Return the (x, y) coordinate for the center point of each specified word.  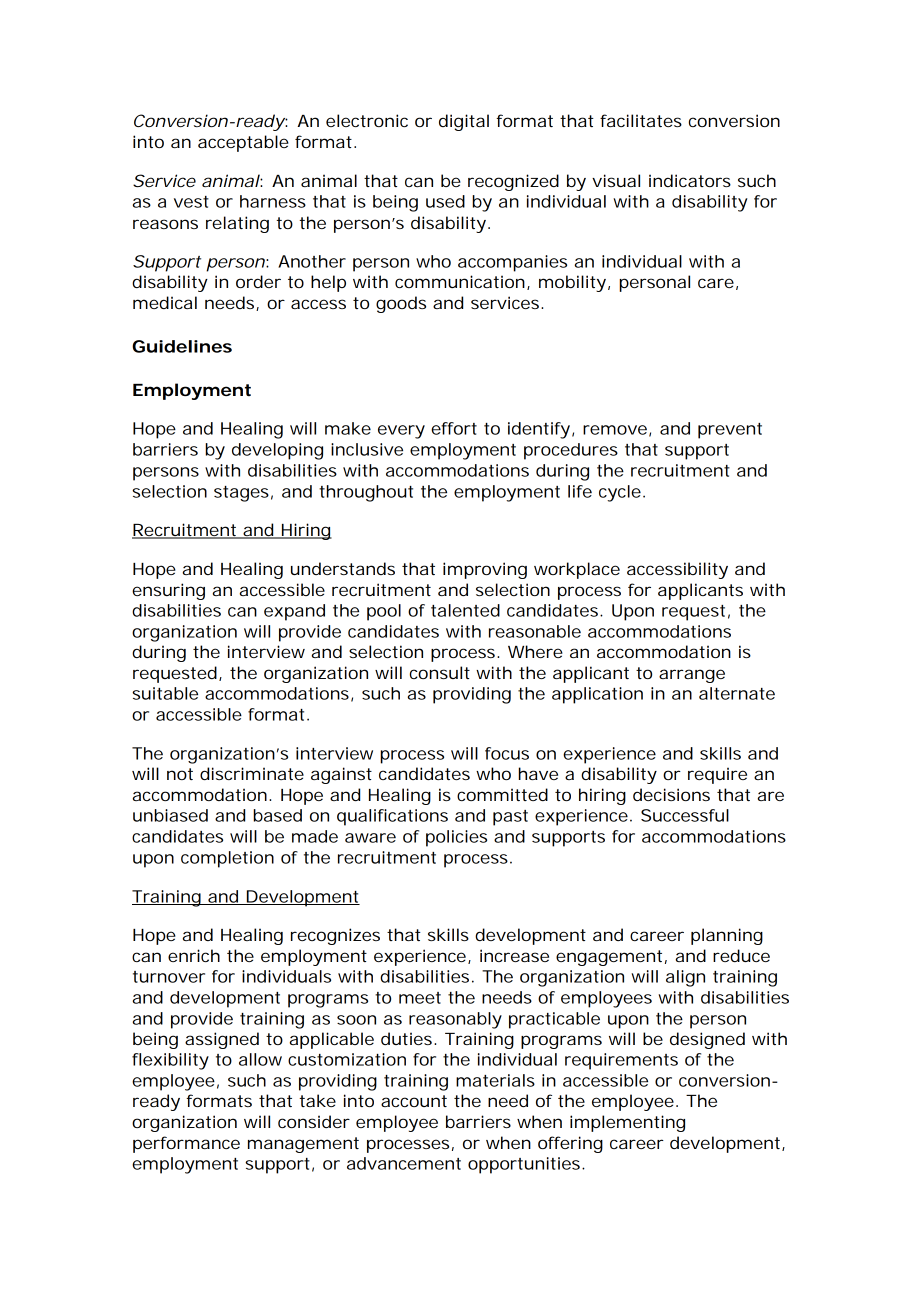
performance (186, 1144)
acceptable (243, 143)
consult (440, 672)
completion (227, 859)
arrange (692, 676)
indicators (690, 180)
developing (277, 451)
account (414, 1101)
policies (456, 838)
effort (454, 428)
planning (727, 936)
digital (464, 122)
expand (294, 612)
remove (615, 430)
